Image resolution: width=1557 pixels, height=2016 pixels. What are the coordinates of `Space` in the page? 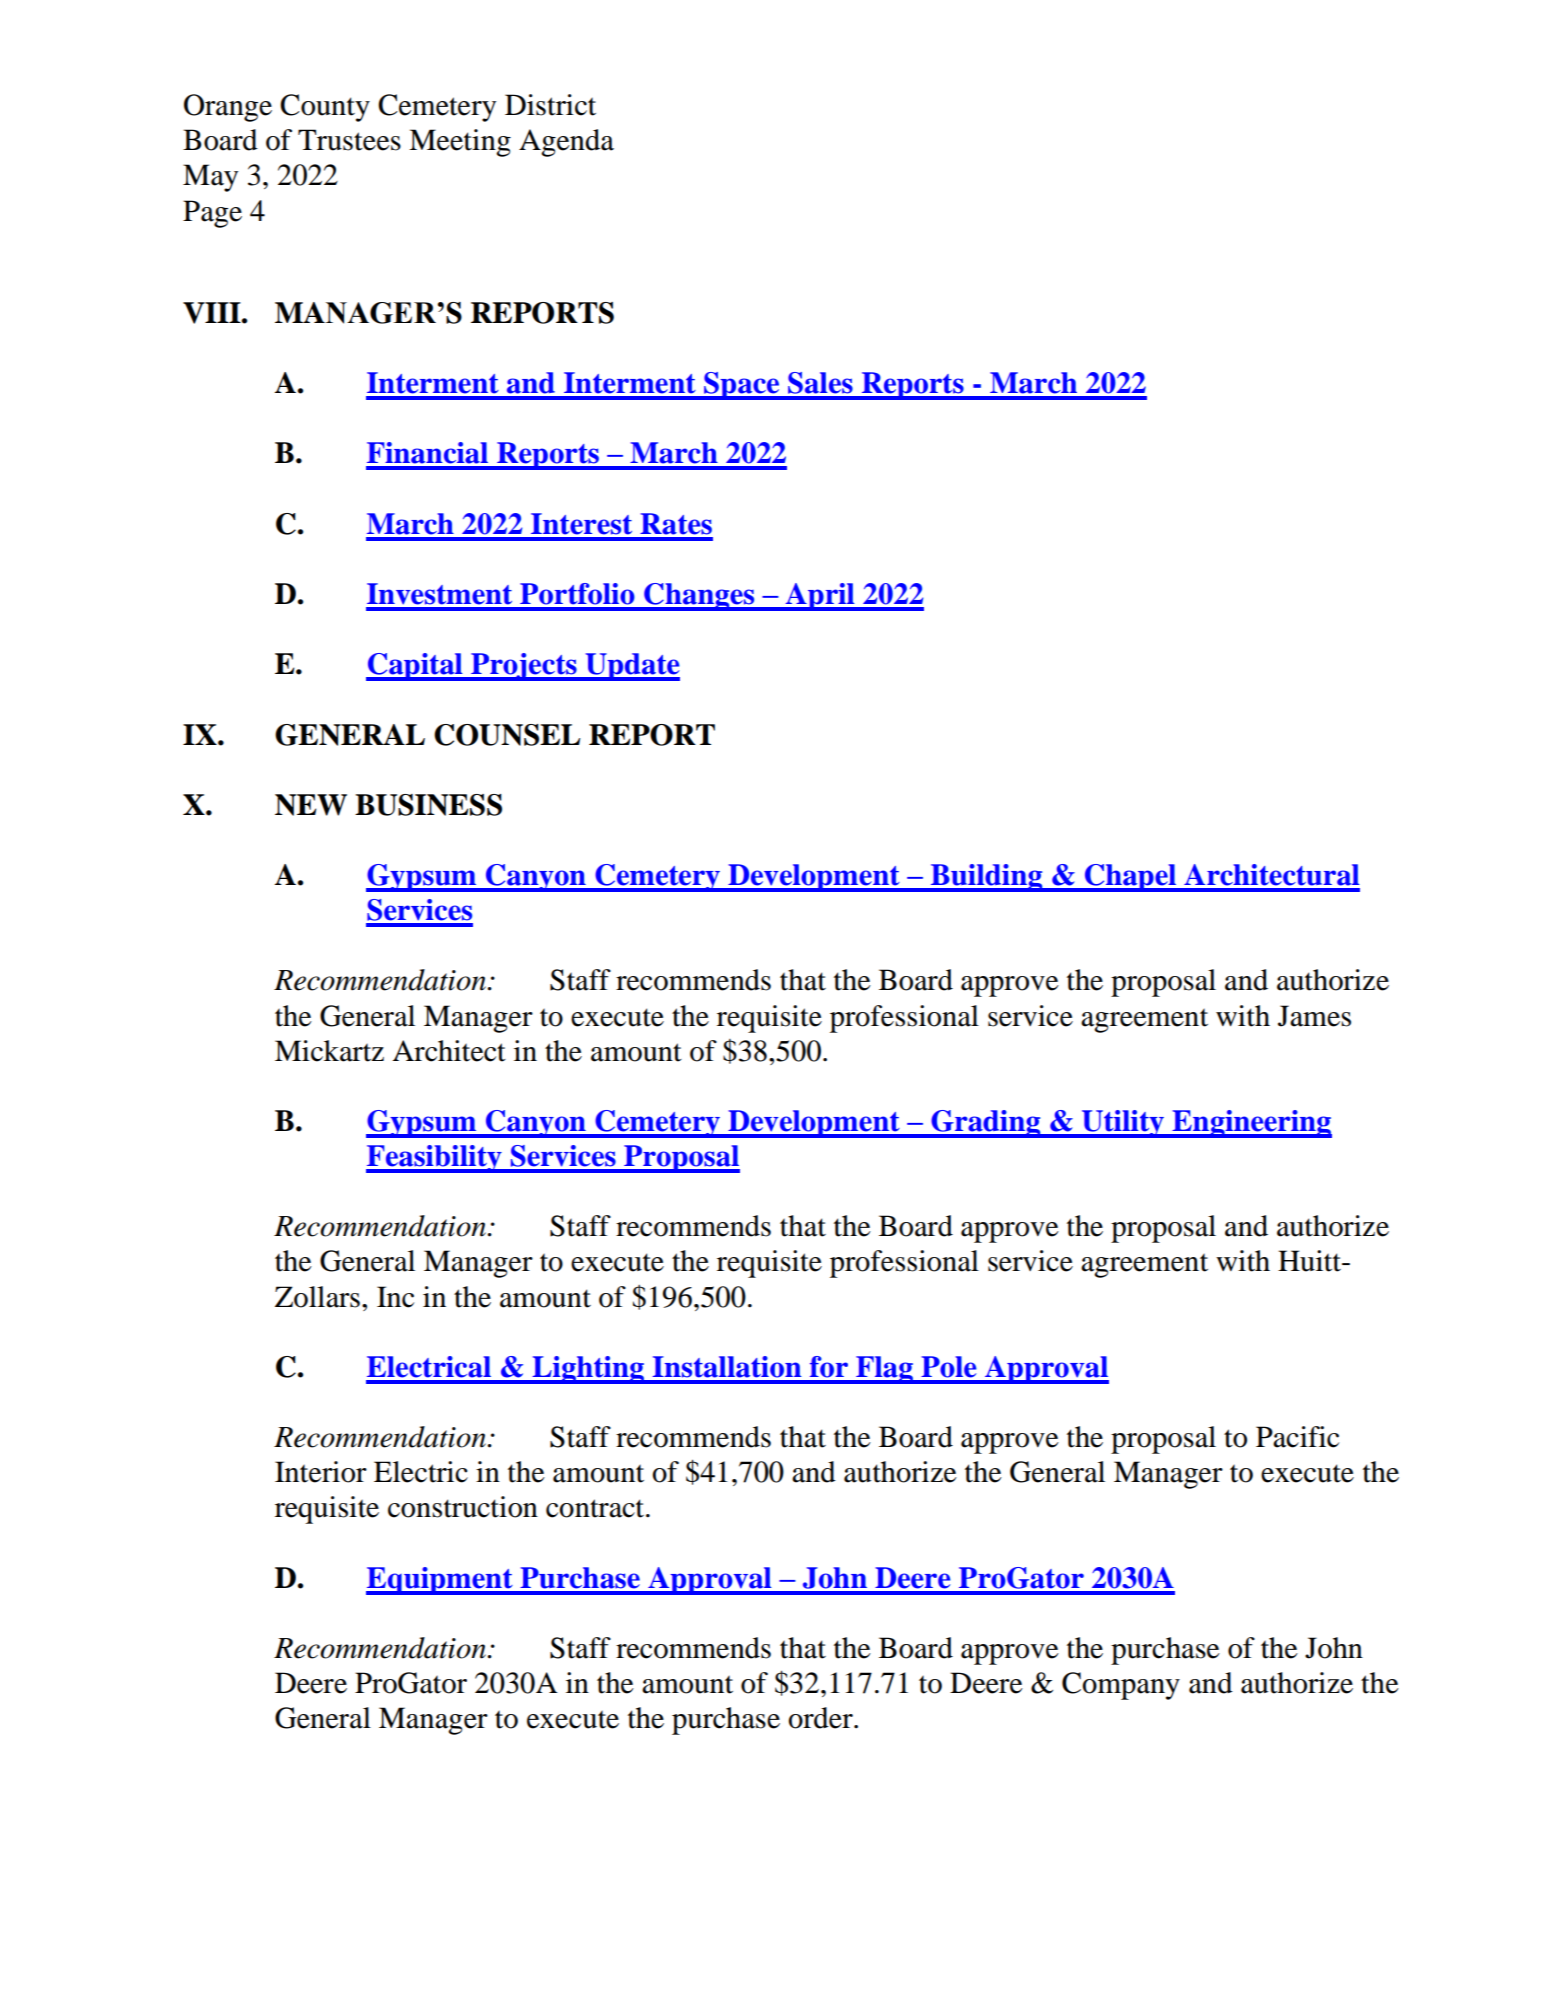 It's located at (742, 386).
